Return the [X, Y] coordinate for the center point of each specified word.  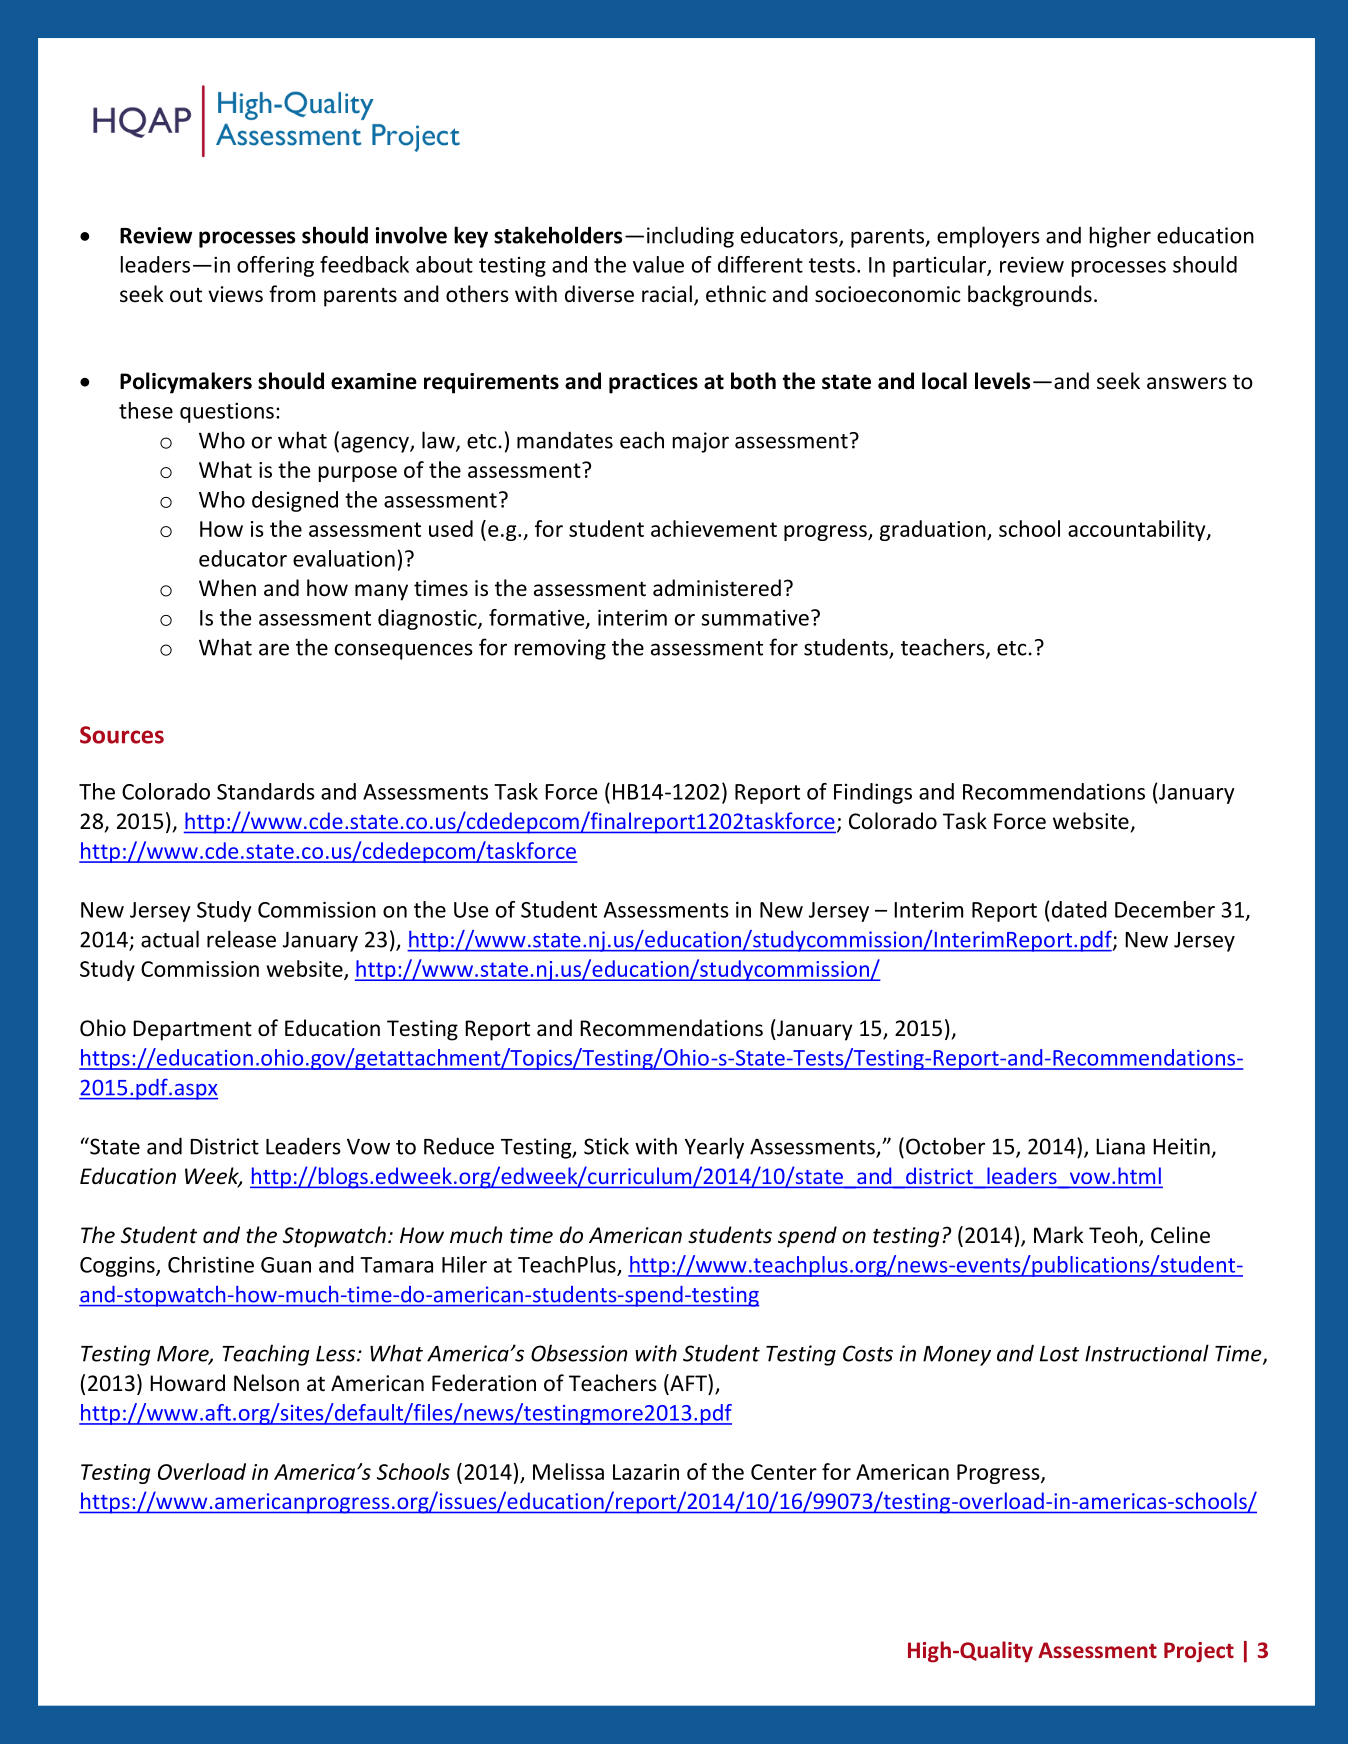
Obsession [579, 1353]
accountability [1138, 530]
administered [717, 588]
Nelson [266, 1383]
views [235, 294]
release [241, 939]
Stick [606, 1146]
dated [1079, 909]
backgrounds [1030, 296]
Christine [211, 1264]
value [658, 264]
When [227, 588]
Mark [1059, 1234]
